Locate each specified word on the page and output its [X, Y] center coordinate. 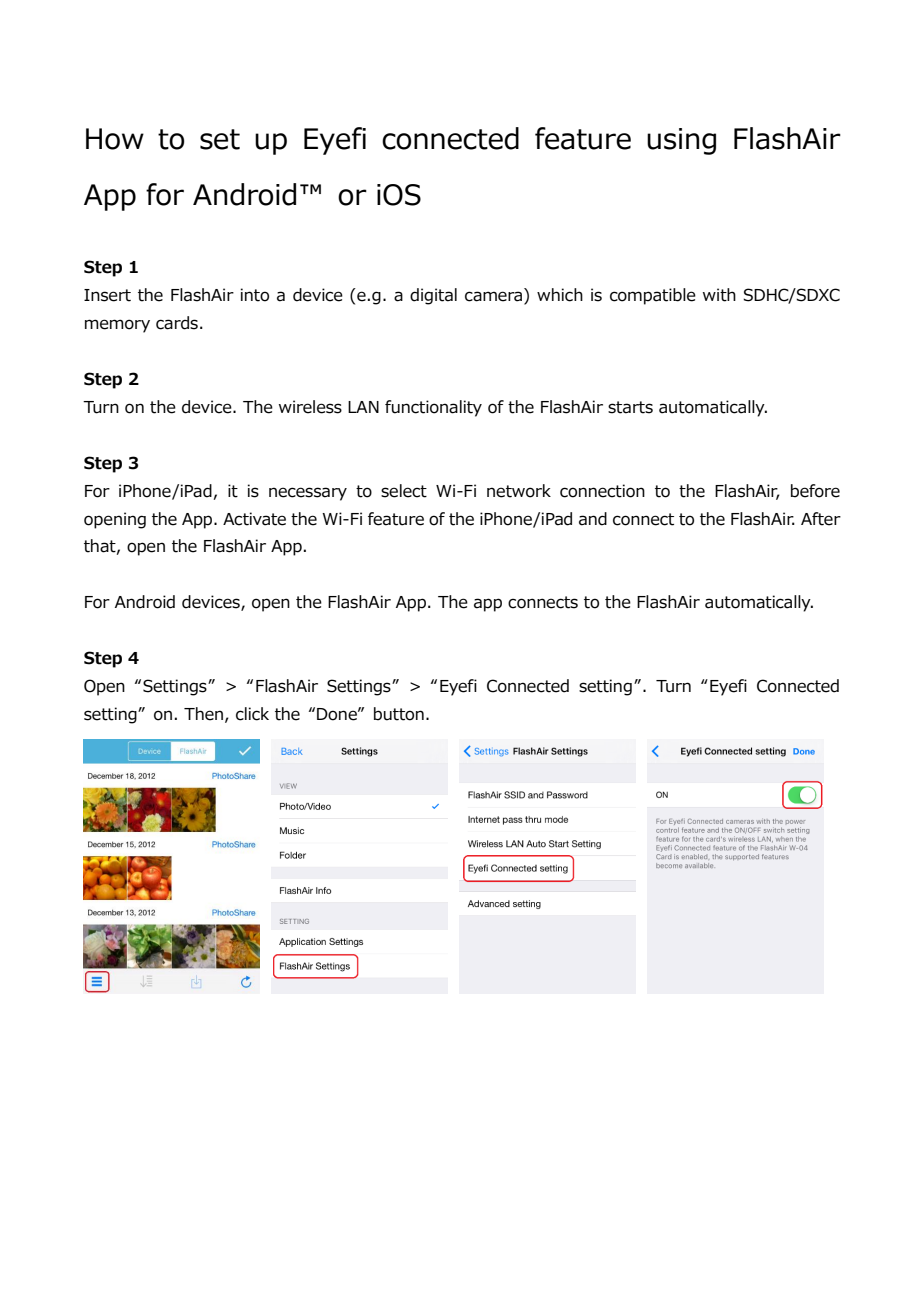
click [252, 714]
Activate [254, 519]
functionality [433, 408]
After [821, 519]
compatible [653, 296]
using [681, 141]
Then [203, 714]
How [115, 139]
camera [493, 296]
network [519, 491]
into [255, 295]
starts [630, 407]
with [719, 295]
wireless [310, 407]
